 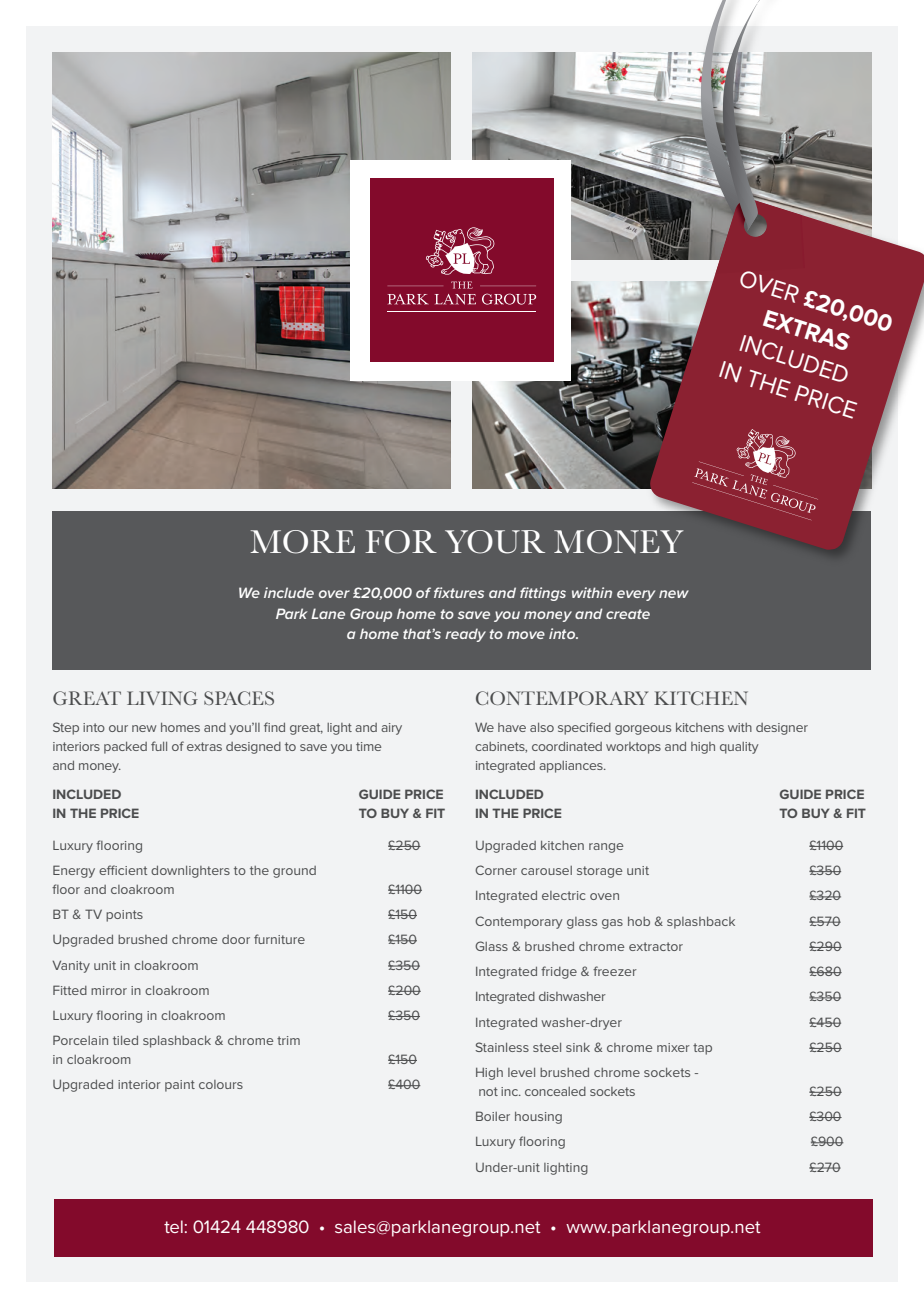 What do you see at coordinates (159, 746) in the document?
I see `full` at bounding box center [159, 746].
